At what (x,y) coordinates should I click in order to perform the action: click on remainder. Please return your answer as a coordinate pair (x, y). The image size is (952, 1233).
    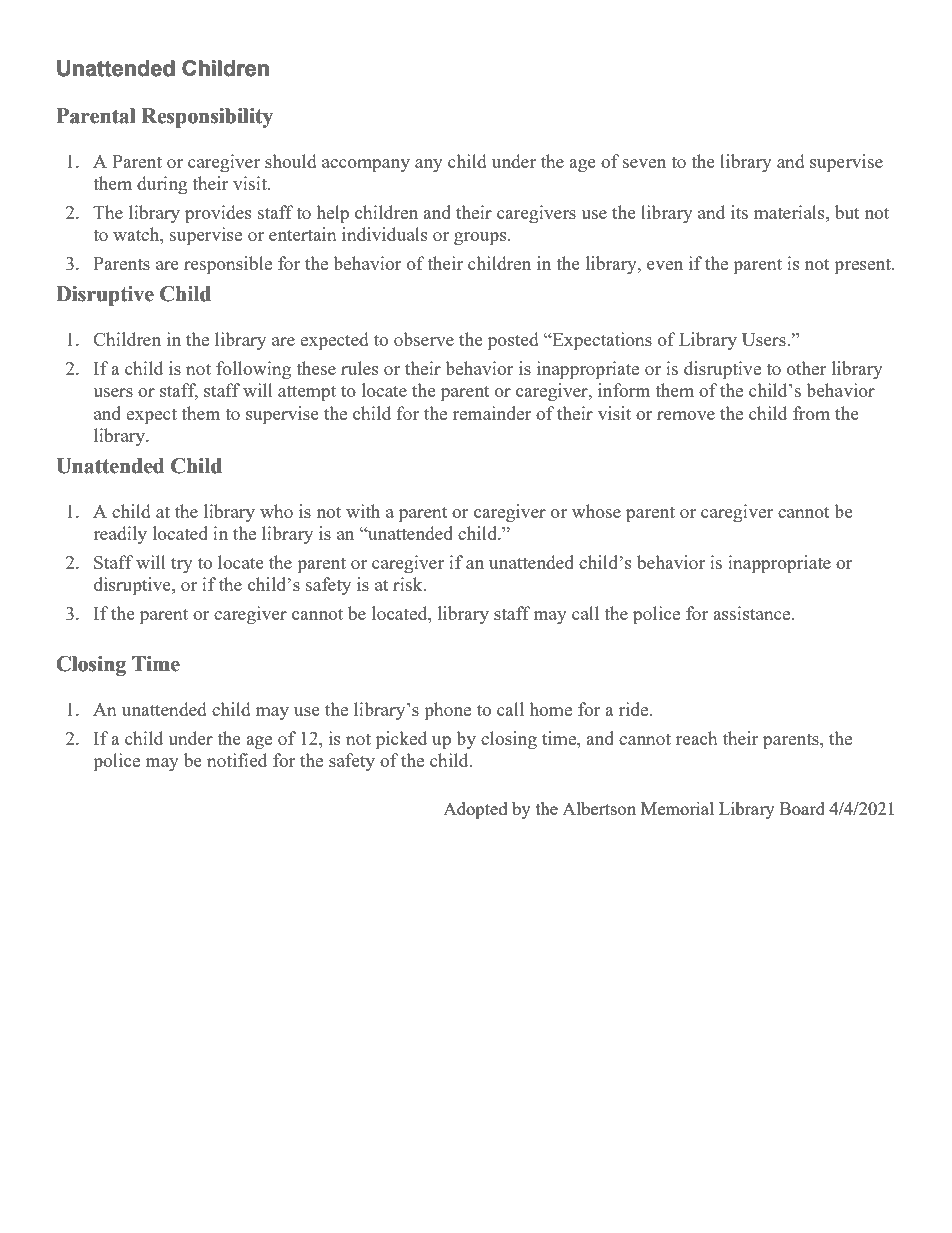
    Looking at the image, I should click on (492, 413).
